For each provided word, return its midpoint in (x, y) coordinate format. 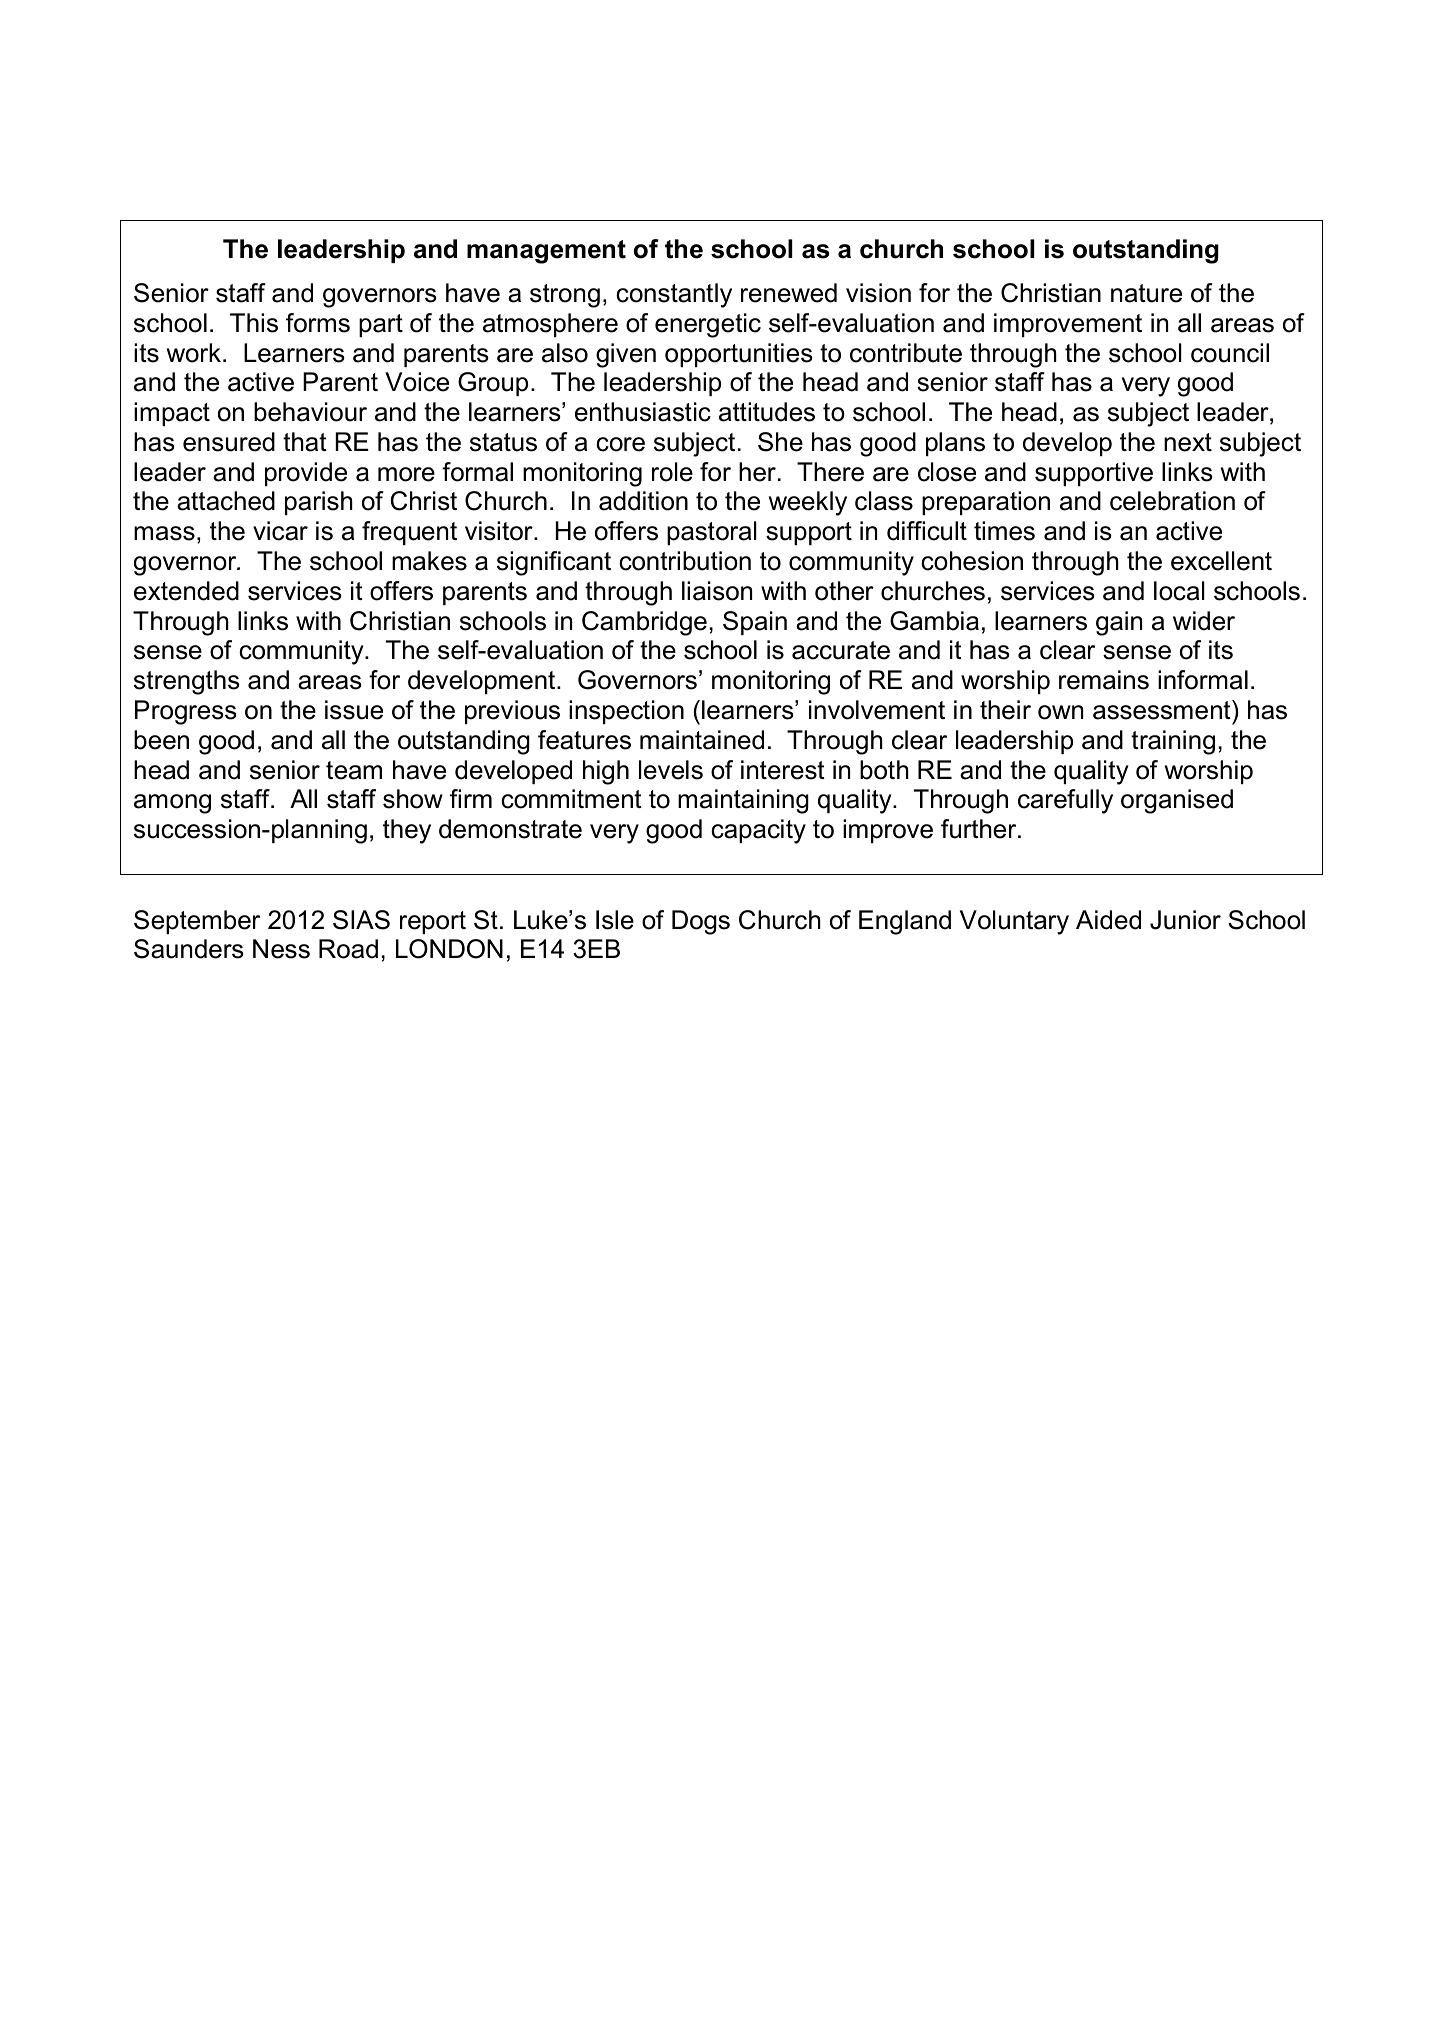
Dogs (701, 922)
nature (1146, 293)
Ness (281, 949)
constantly (674, 295)
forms (318, 323)
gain (1119, 623)
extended (186, 591)
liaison (717, 591)
